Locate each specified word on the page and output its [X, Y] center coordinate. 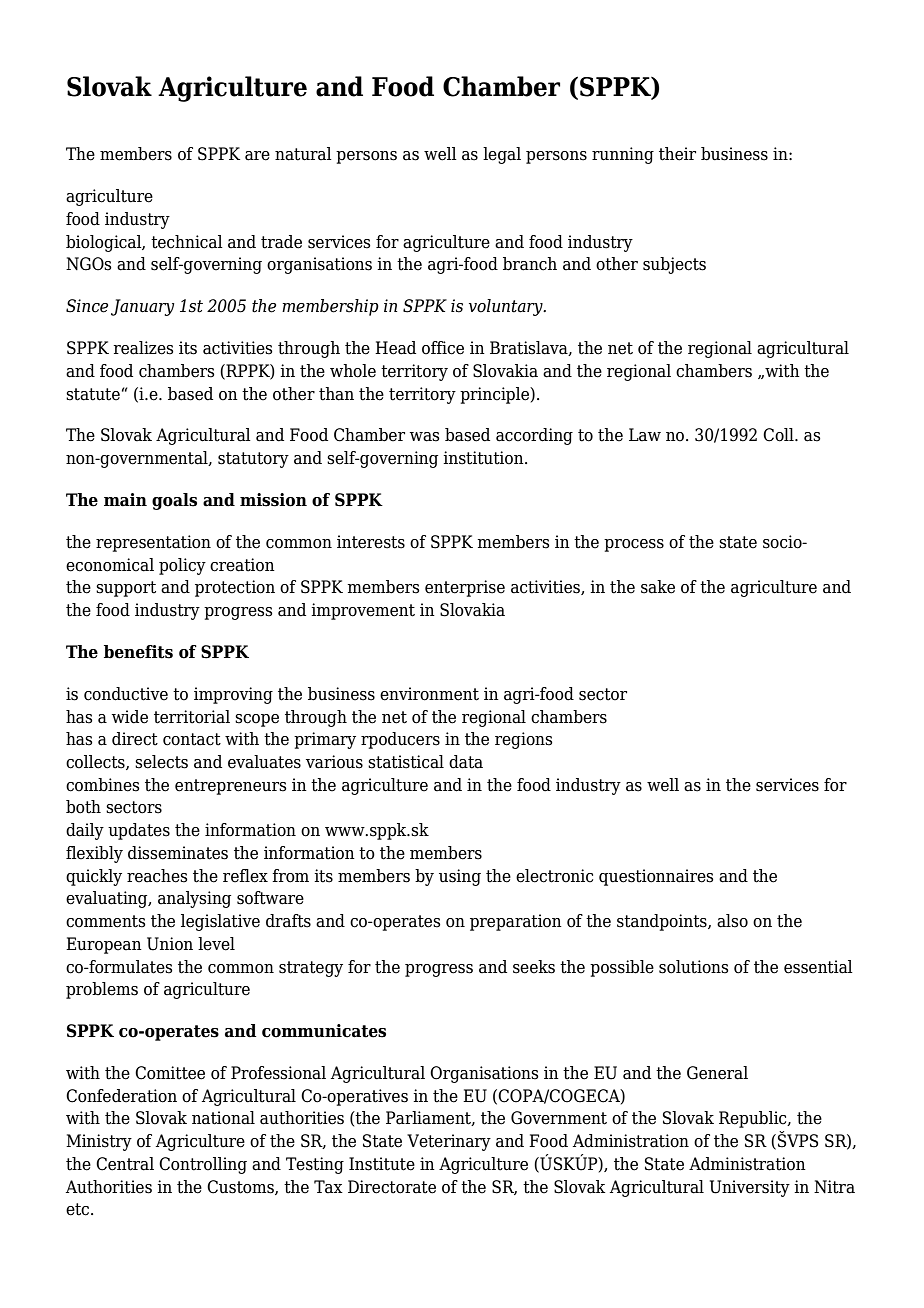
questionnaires [656, 877]
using [460, 877]
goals [174, 501]
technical [187, 242]
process [634, 545]
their [677, 154]
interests [371, 542]
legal [502, 155]
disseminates [178, 853]
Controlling [203, 1165]
